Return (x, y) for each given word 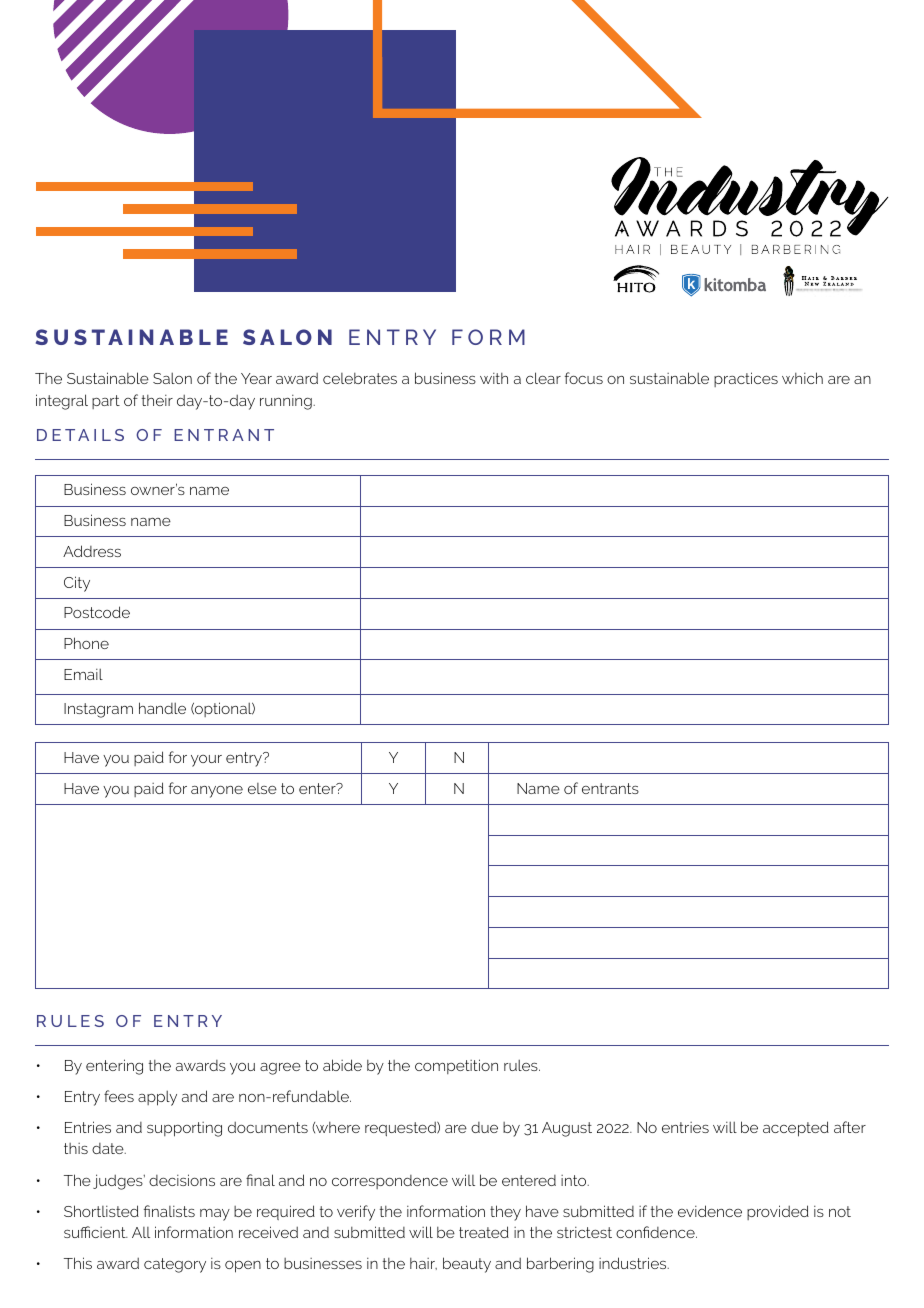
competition (456, 1066)
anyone (217, 791)
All (141, 1232)
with (494, 378)
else (262, 788)
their (157, 400)
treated (484, 1232)
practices (746, 379)
